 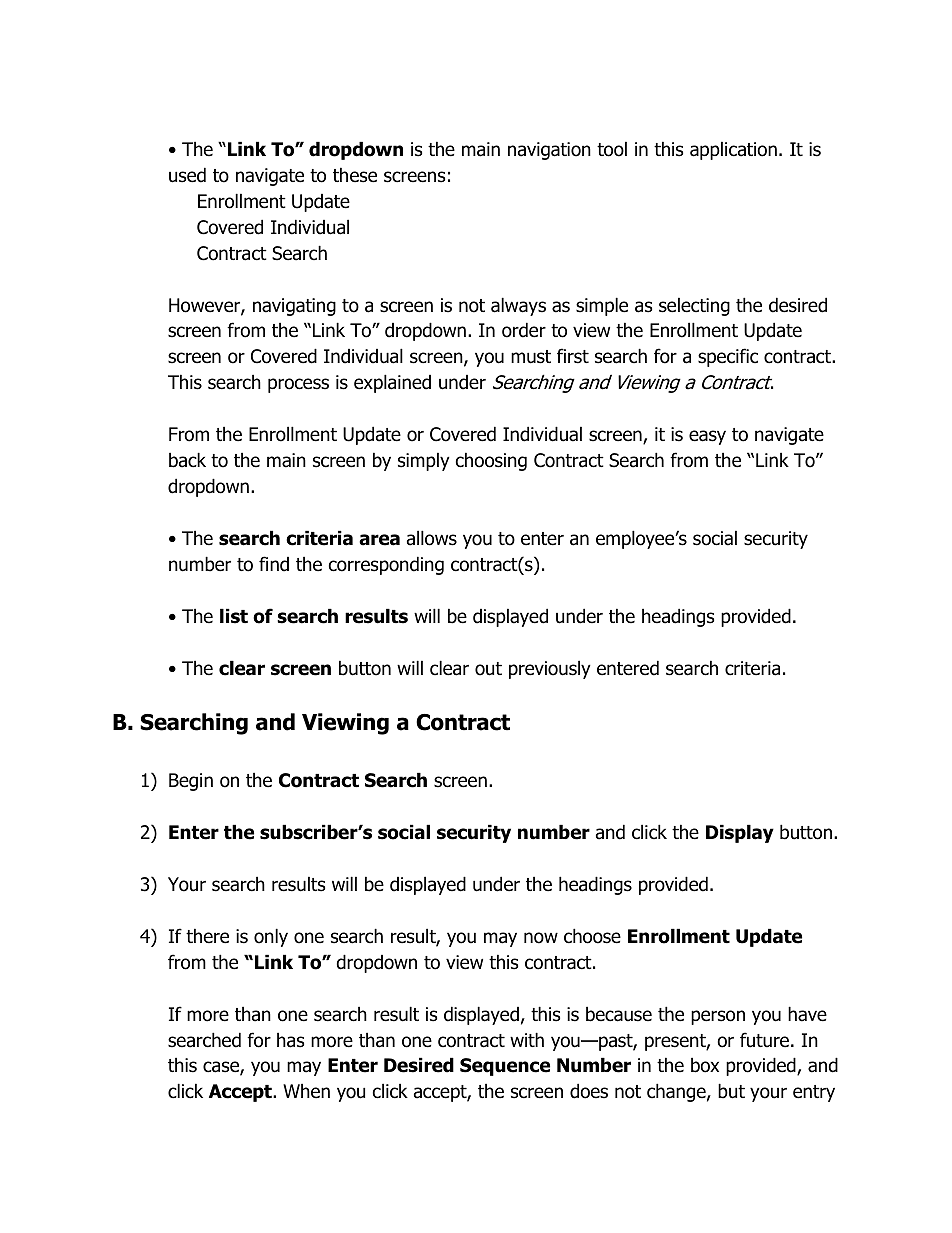 I want to click on previously, so click(x=550, y=669).
